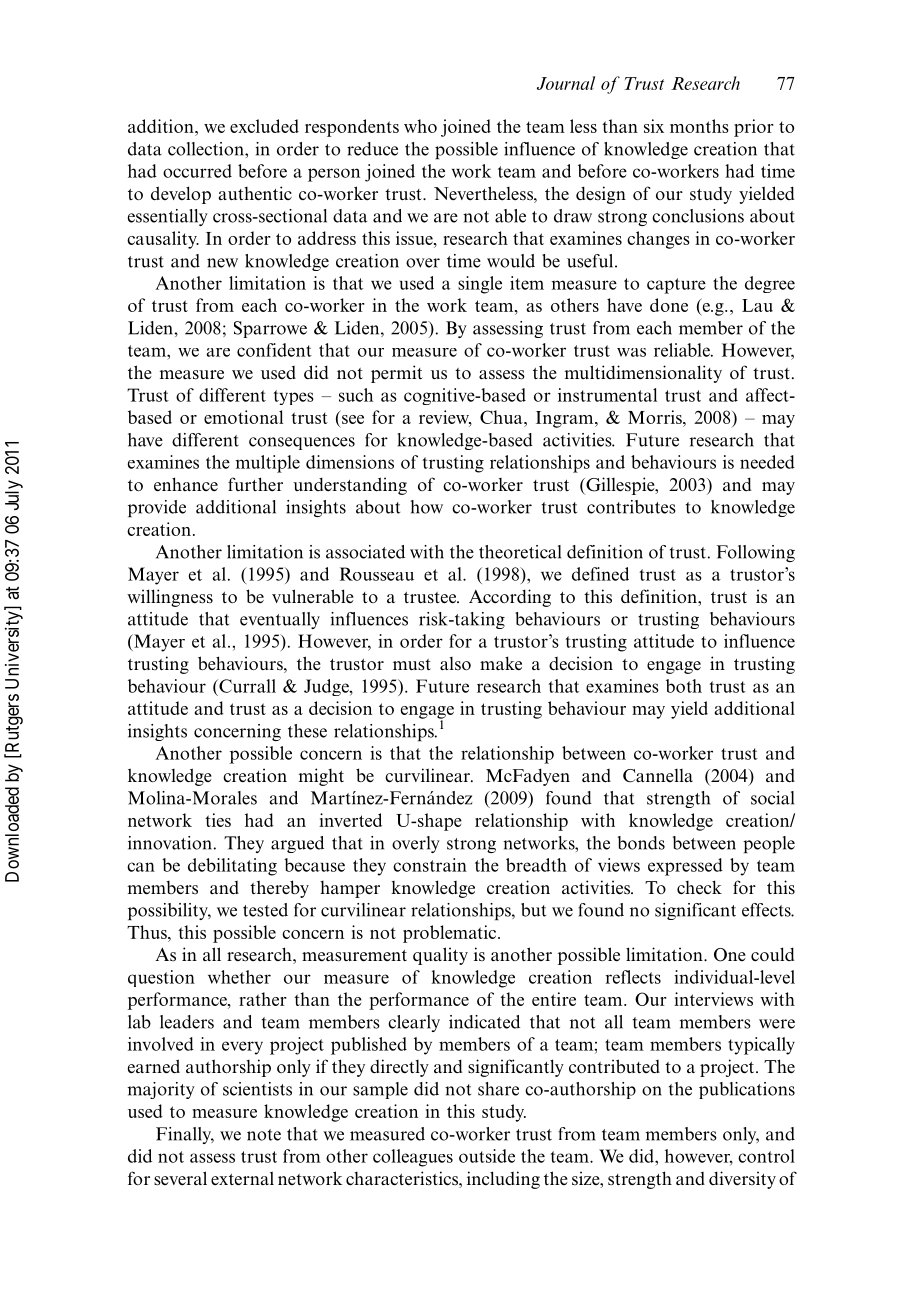 Image resolution: width=922 pixels, height=1316 pixels. What do you see at coordinates (684, 686) in the document?
I see `both` at bounding box center [684, 686].
